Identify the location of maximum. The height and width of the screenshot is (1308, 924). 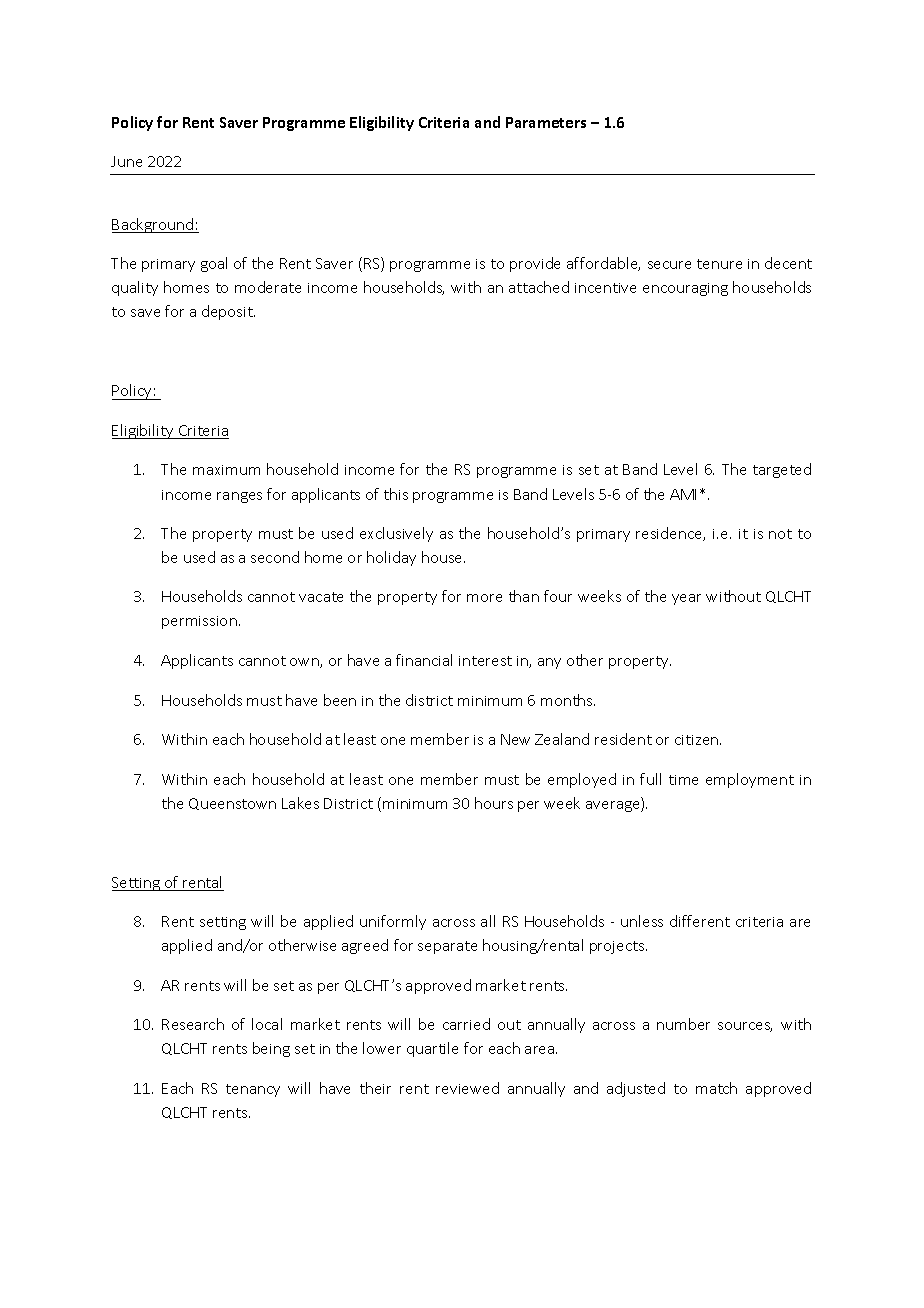
(226, 470).
